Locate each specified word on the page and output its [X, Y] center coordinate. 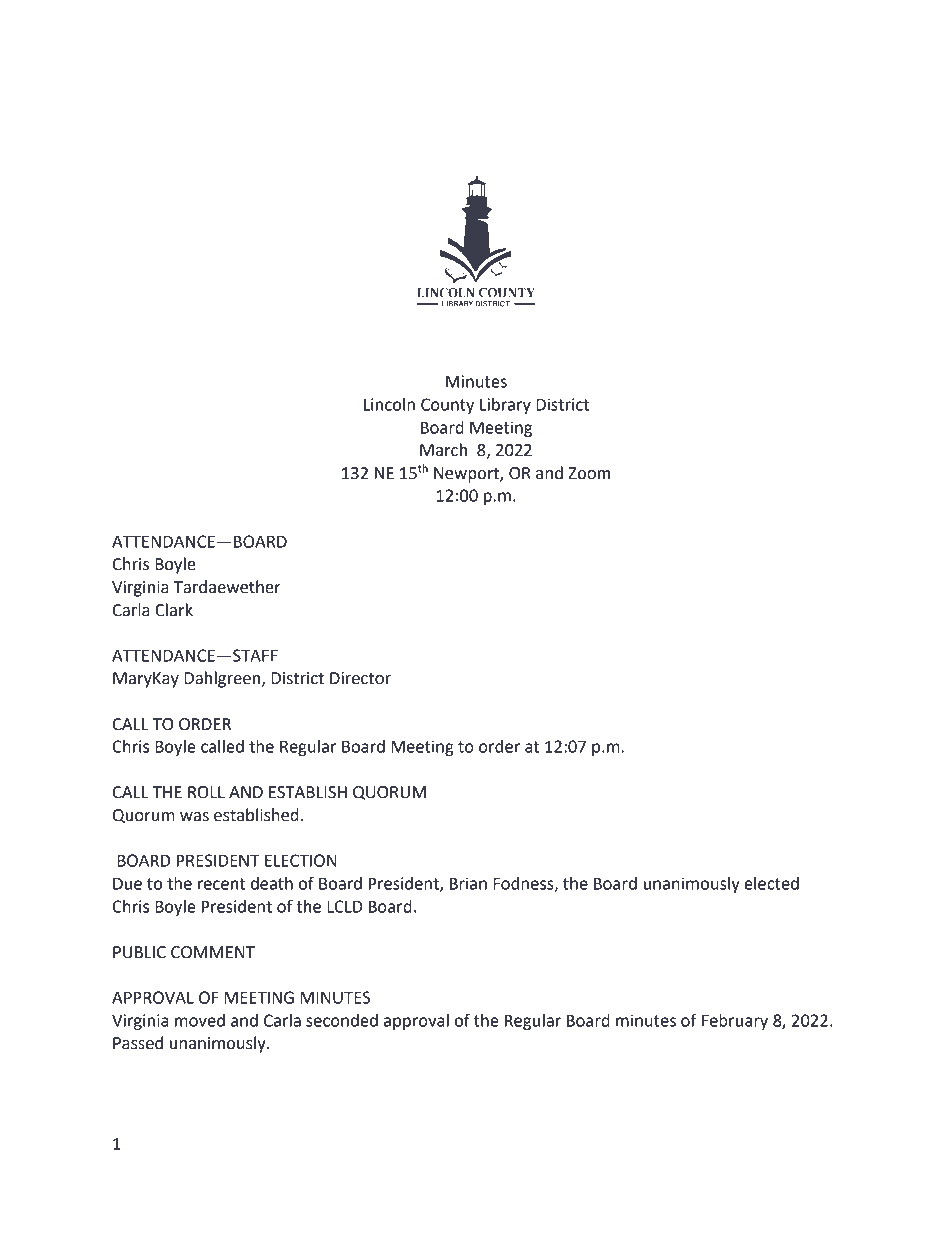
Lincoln [389, 404]
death [272, 883]
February [735, 1022]
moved [200, 1020]
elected [771, 883]
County [447, 406]
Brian [468, 883]
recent [221, 884]
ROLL [206, 792]
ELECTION [300, 860]
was [194, 817]
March [443, 450]
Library [505, 406]
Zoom [589, 473]
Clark [174, 610]
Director [360, 678]
